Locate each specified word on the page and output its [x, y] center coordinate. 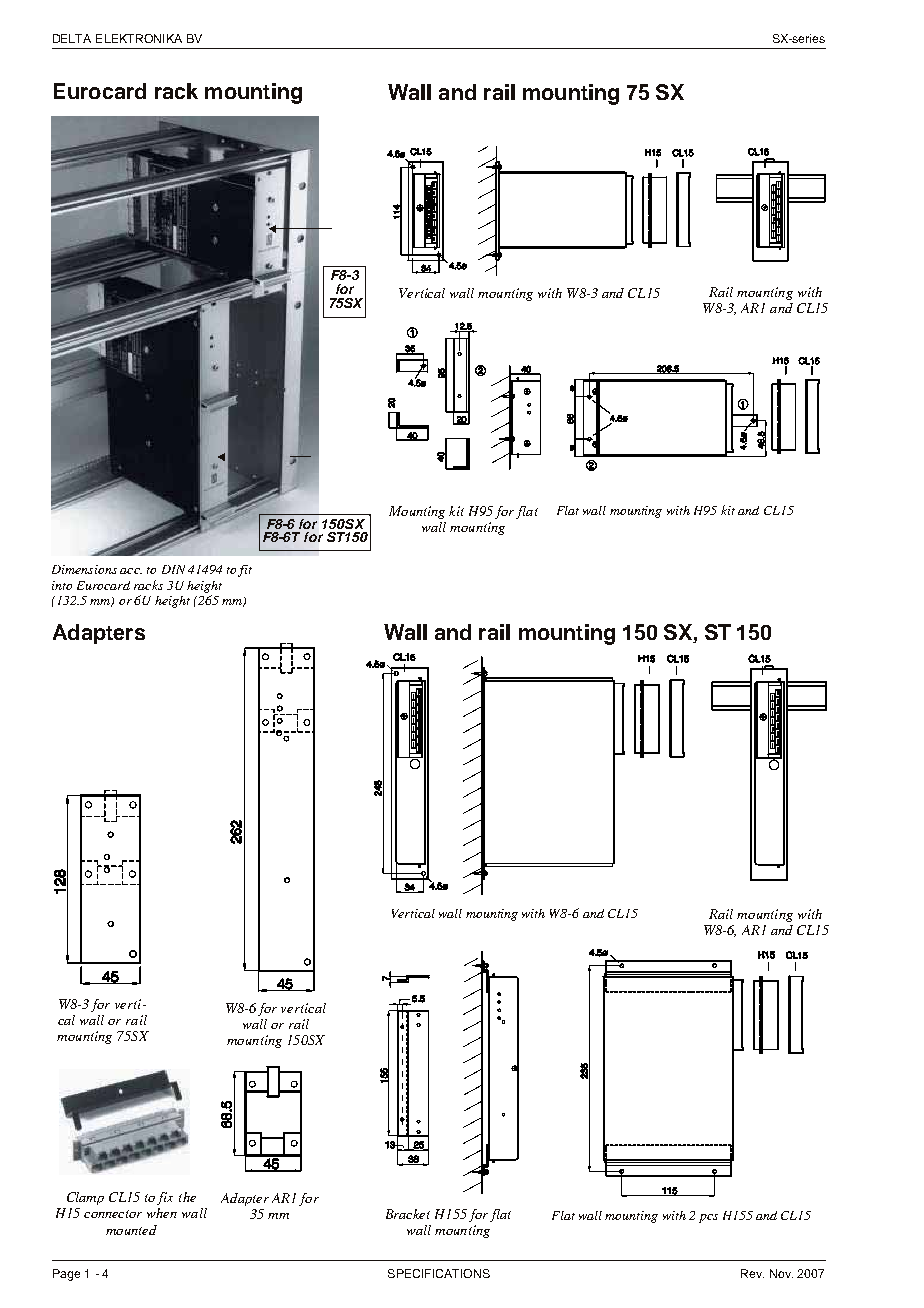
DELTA [72, 38]
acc [131, 571]
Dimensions [84, 569]
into [62, 585]
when [162, 1213]
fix [165, 1198]
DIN [173, 569]
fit [245, 571]
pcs [708, 1218]
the [187, 1197]
